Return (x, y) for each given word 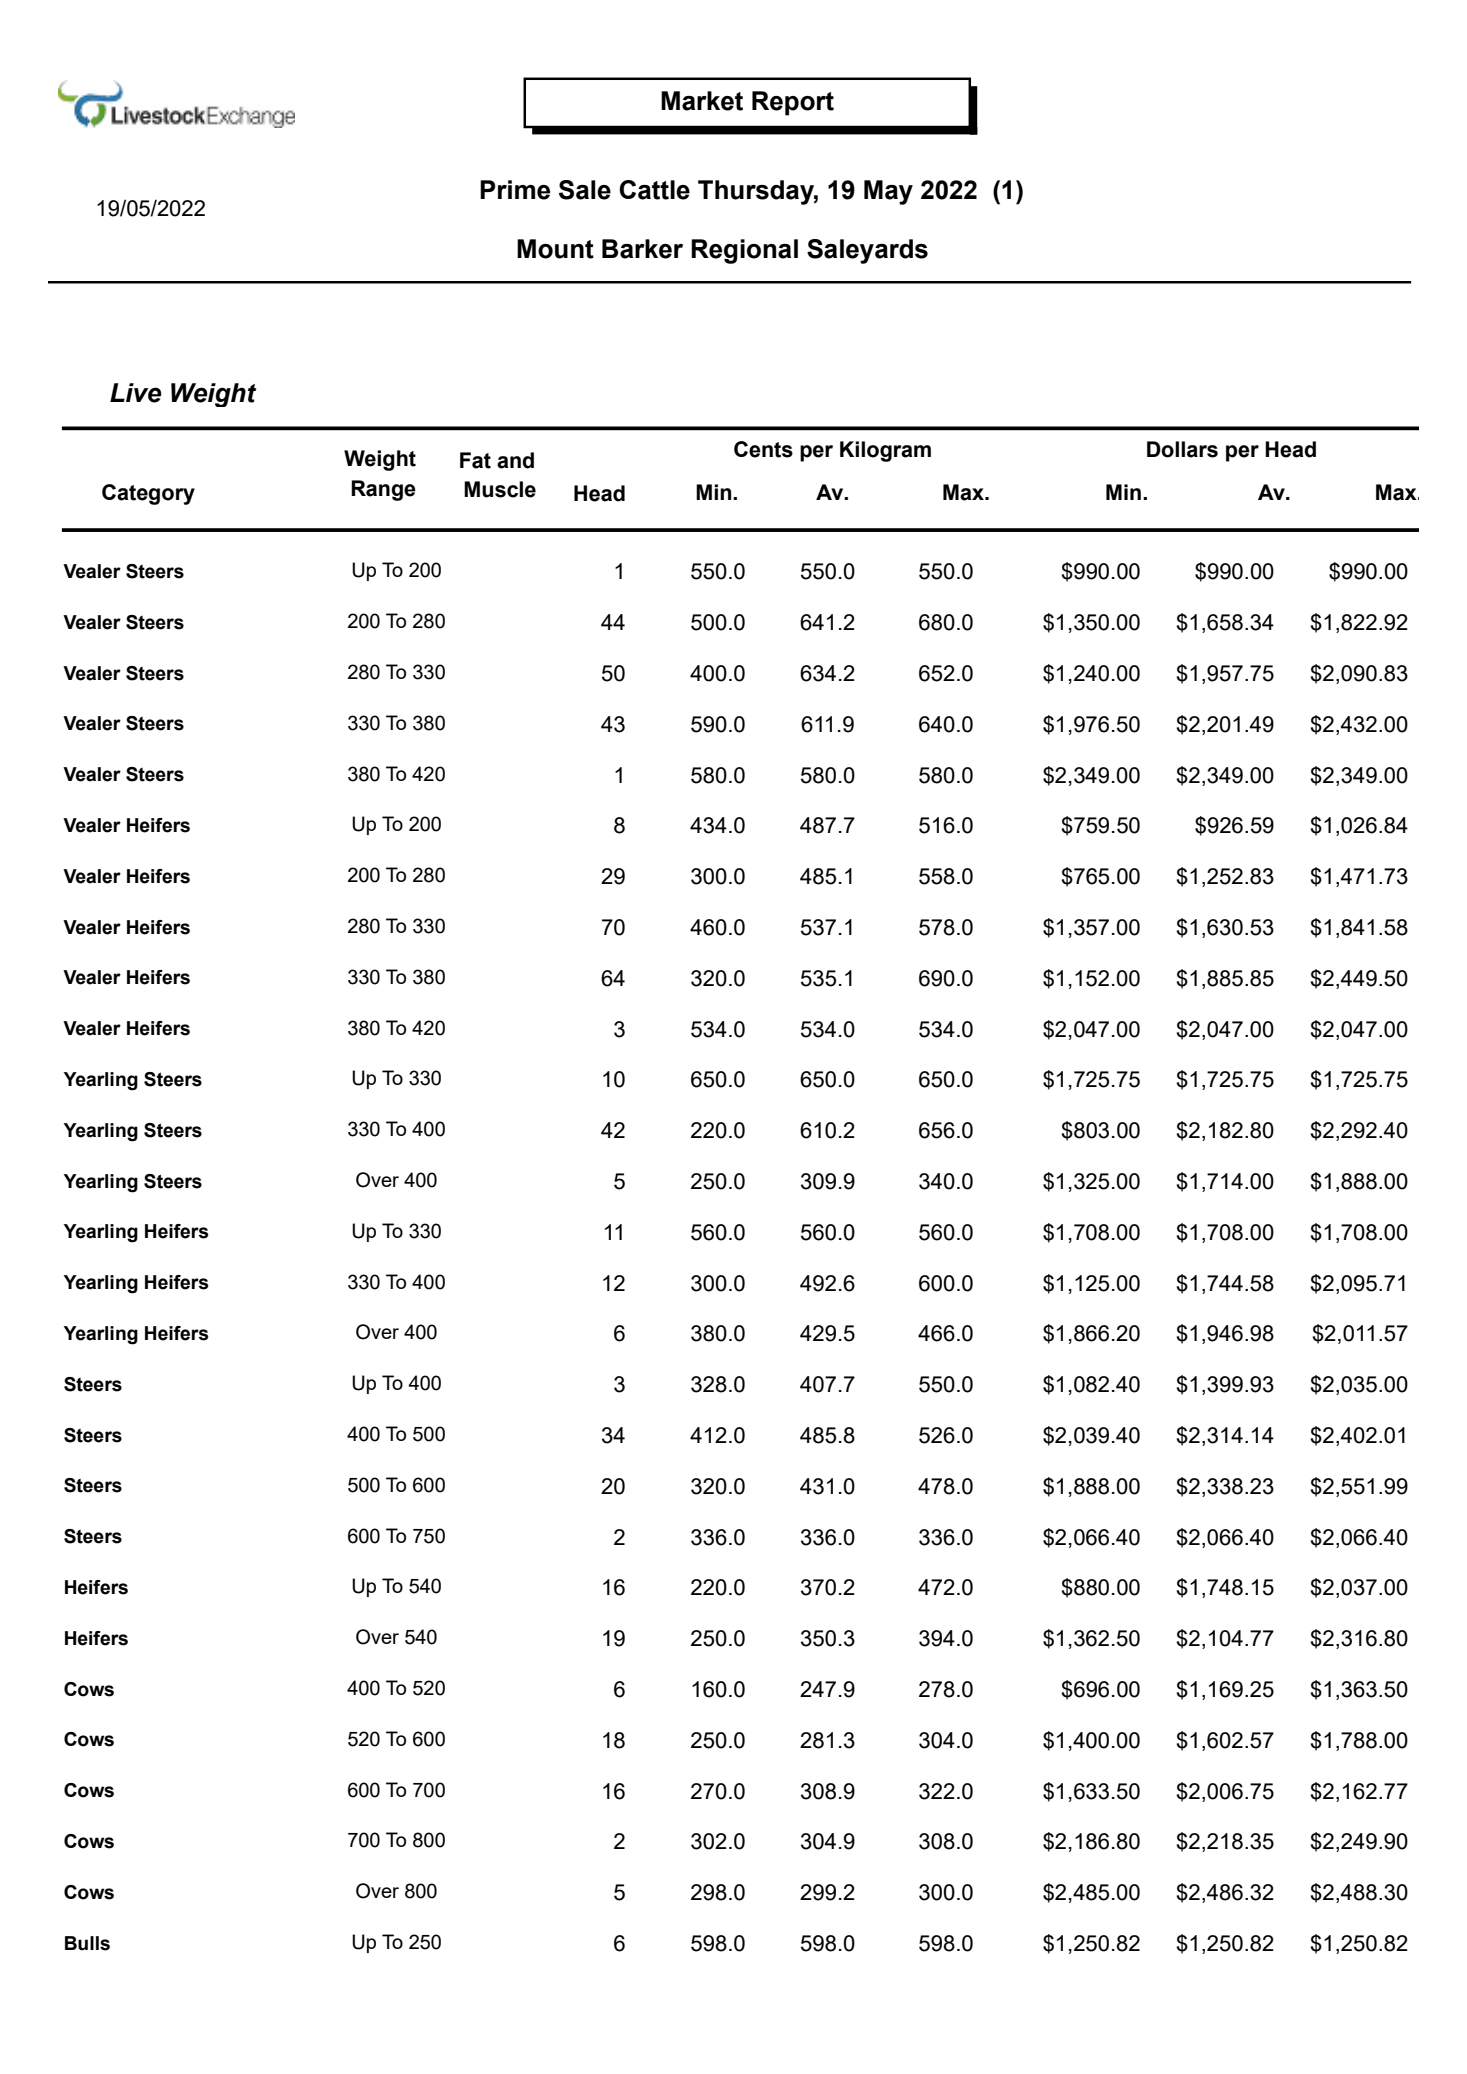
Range (383, 490)
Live (136, 393)
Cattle (654, 190)
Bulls (87, 1943)
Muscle (500, 489)
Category (148, 494)
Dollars (1182, 449)
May (888, 192)
